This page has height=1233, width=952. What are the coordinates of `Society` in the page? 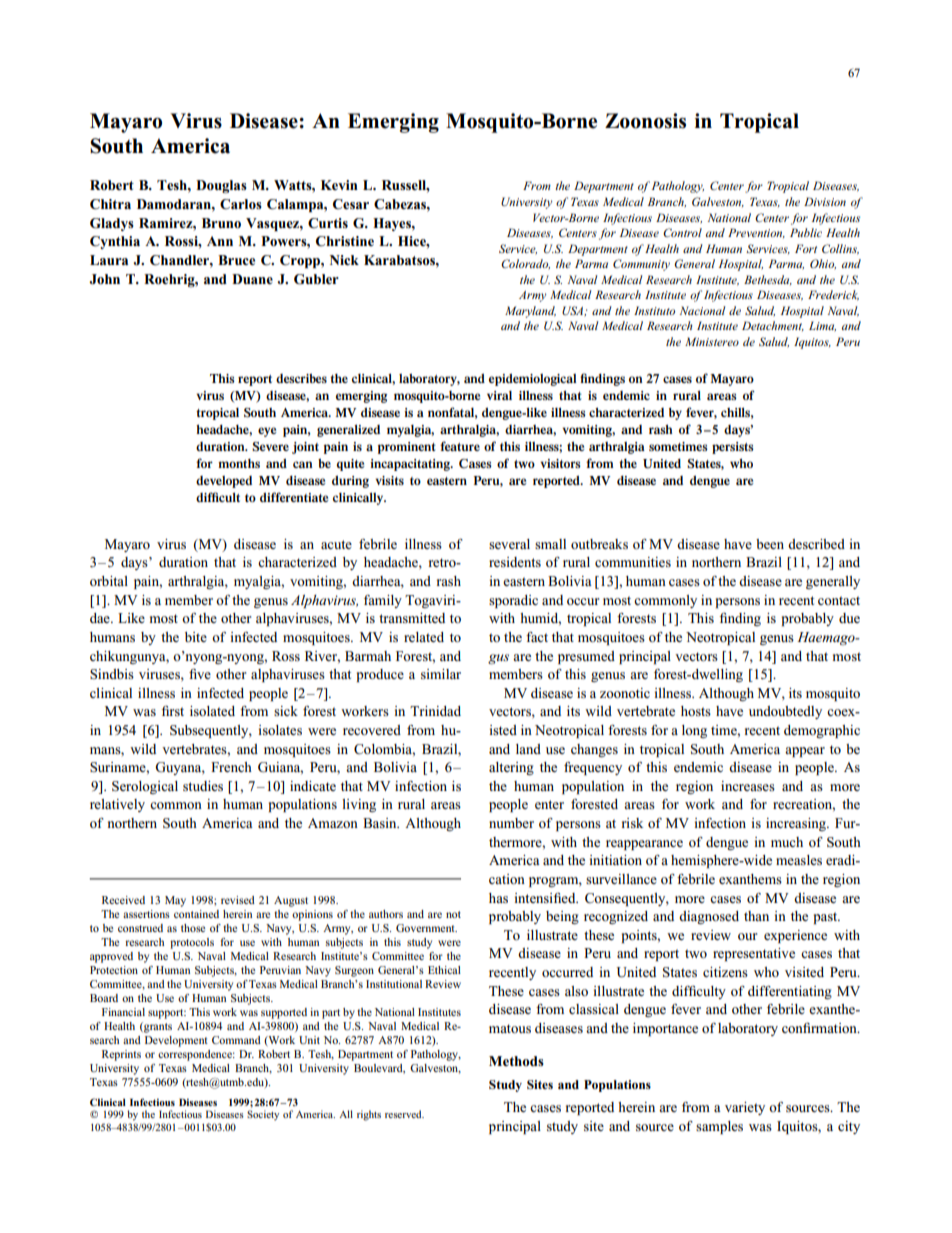 It's located at (263, 1115).
